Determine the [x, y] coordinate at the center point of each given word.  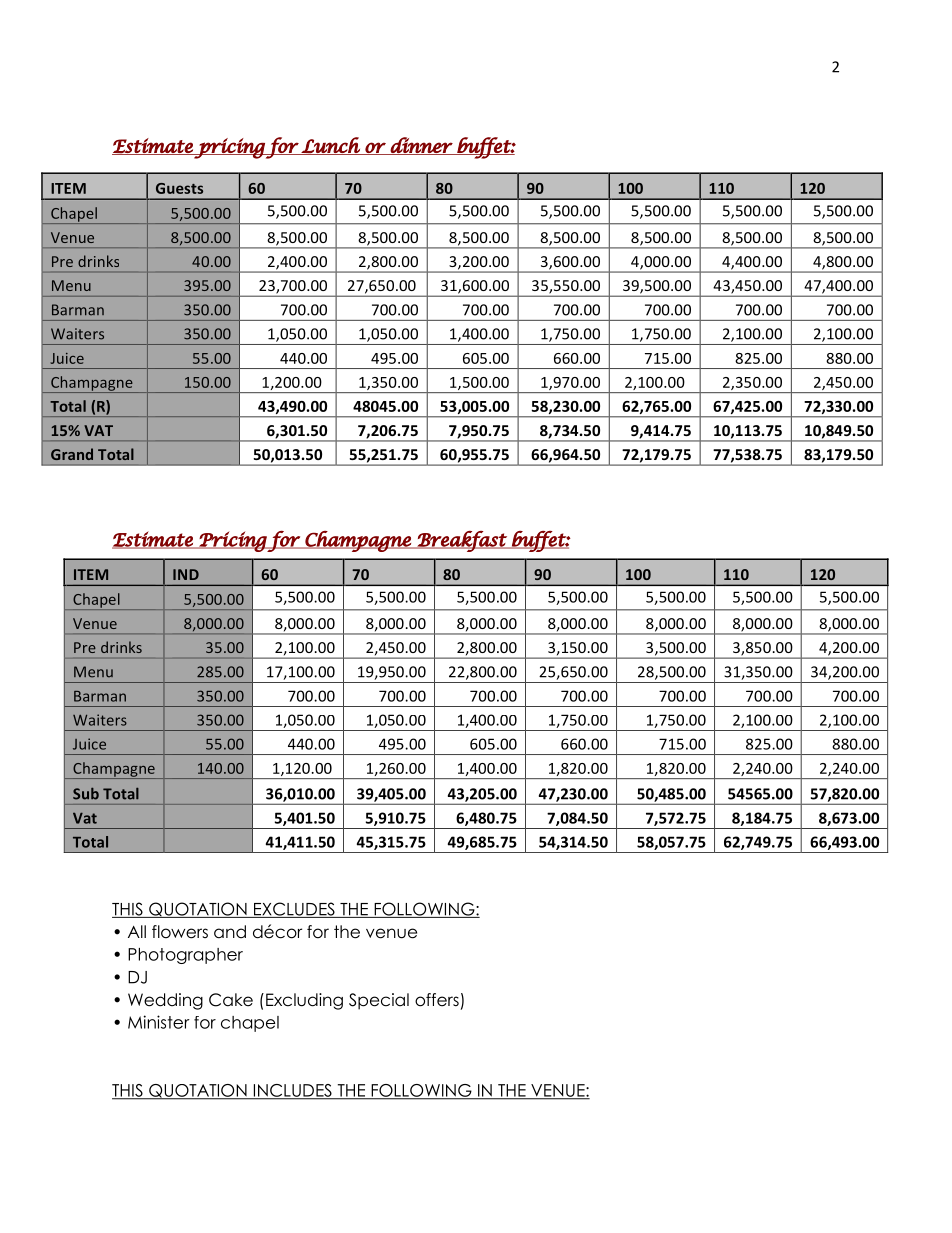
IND [186, 574]
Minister [159, 1022]
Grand [72, 454]
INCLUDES [292, 1091]
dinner [421, 146]
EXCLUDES [294, 910]
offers [437, 1000]
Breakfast [462, 541]
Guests [179, 188]
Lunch [331, 146]
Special [379, 1001]
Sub [86, 794]
